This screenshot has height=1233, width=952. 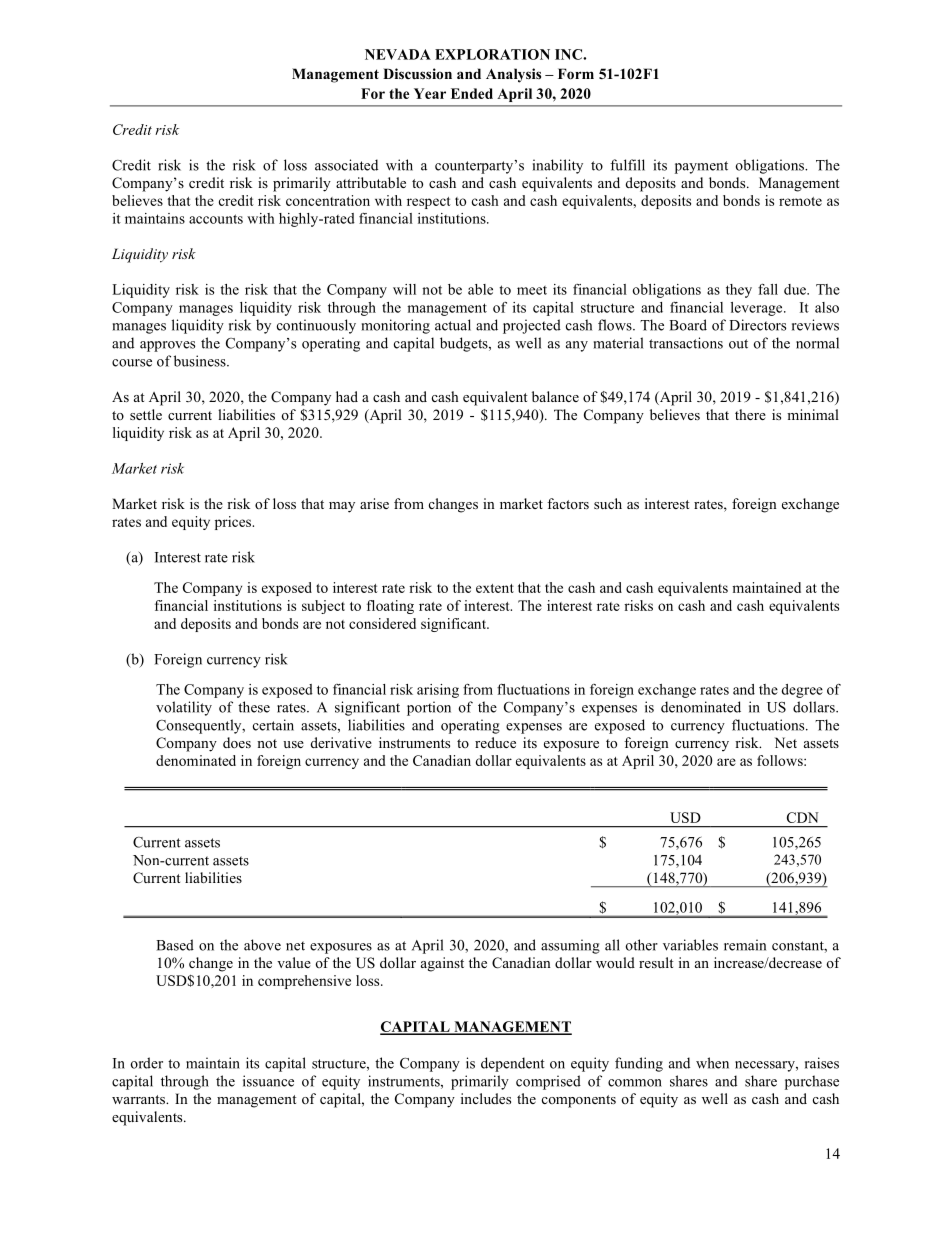 What do you see at coordinates (701, 167) in the screenshot?
I see `payment` at bounding box center [701, 167].
